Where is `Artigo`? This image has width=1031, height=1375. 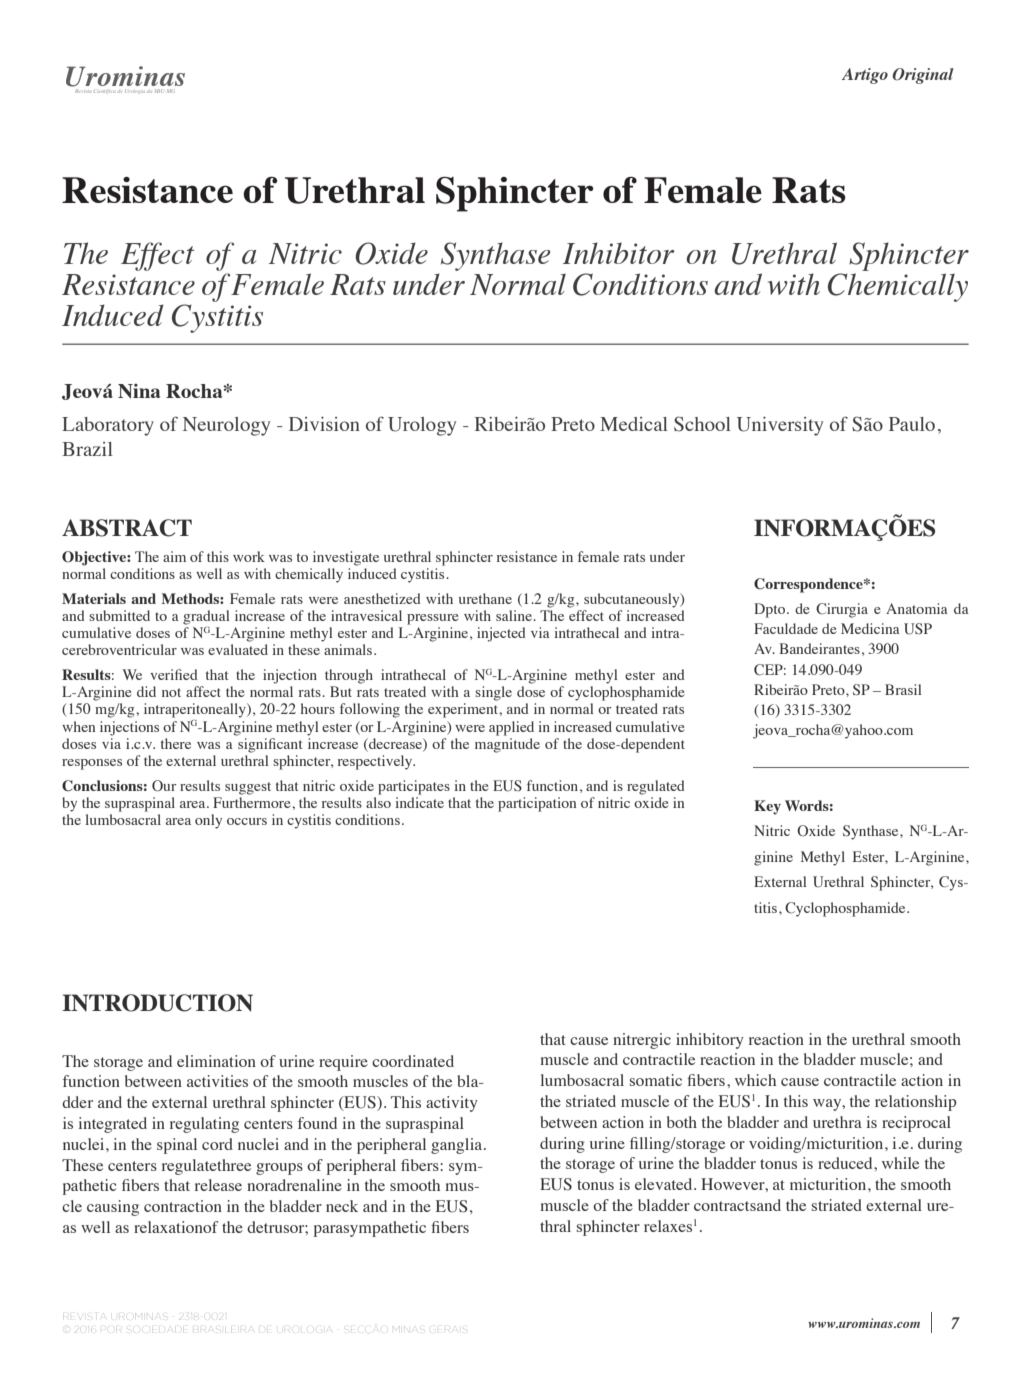 Artigo is located at coordinates (865, 76).
